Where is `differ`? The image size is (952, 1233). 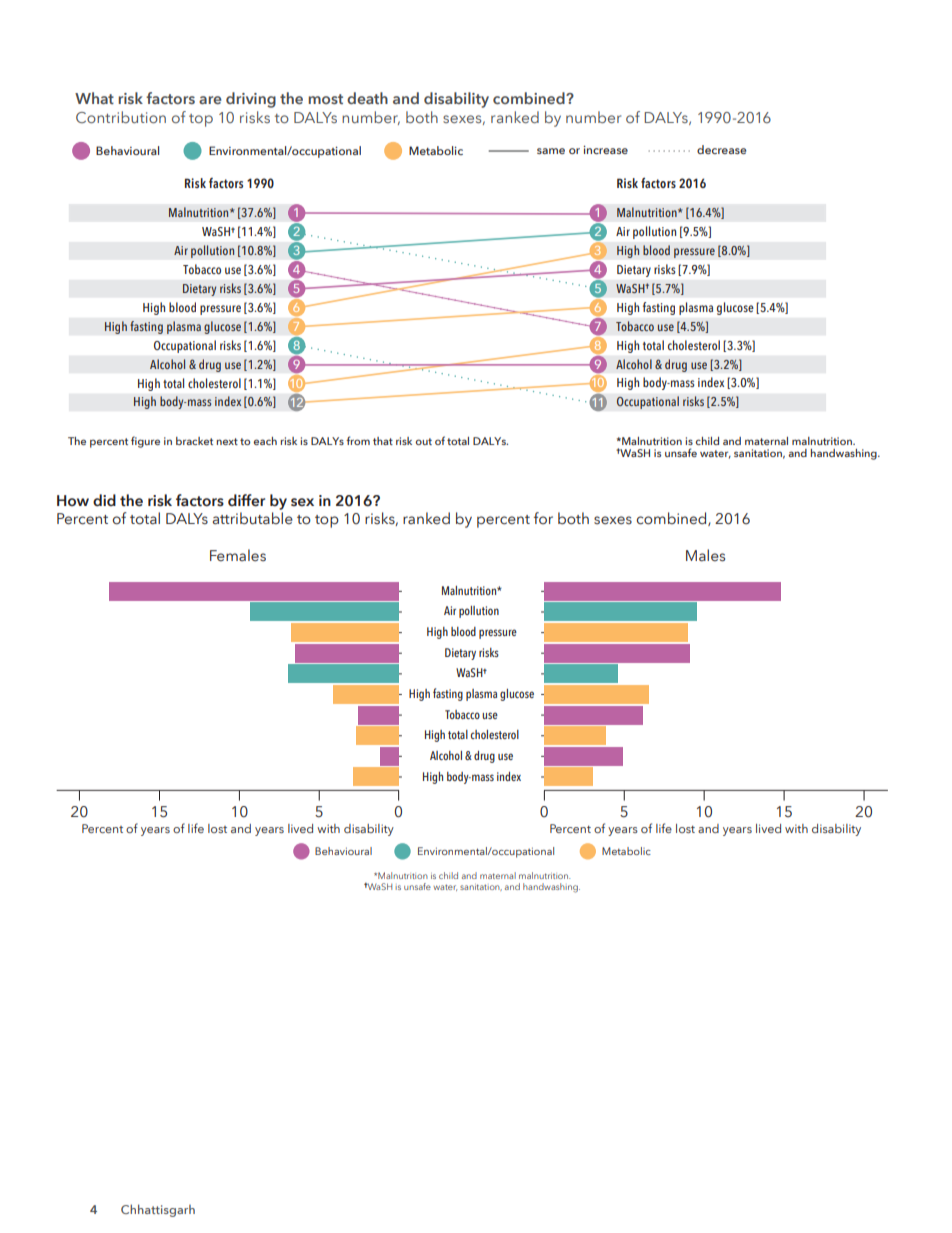 differ is located at coordinates (246, 500).
